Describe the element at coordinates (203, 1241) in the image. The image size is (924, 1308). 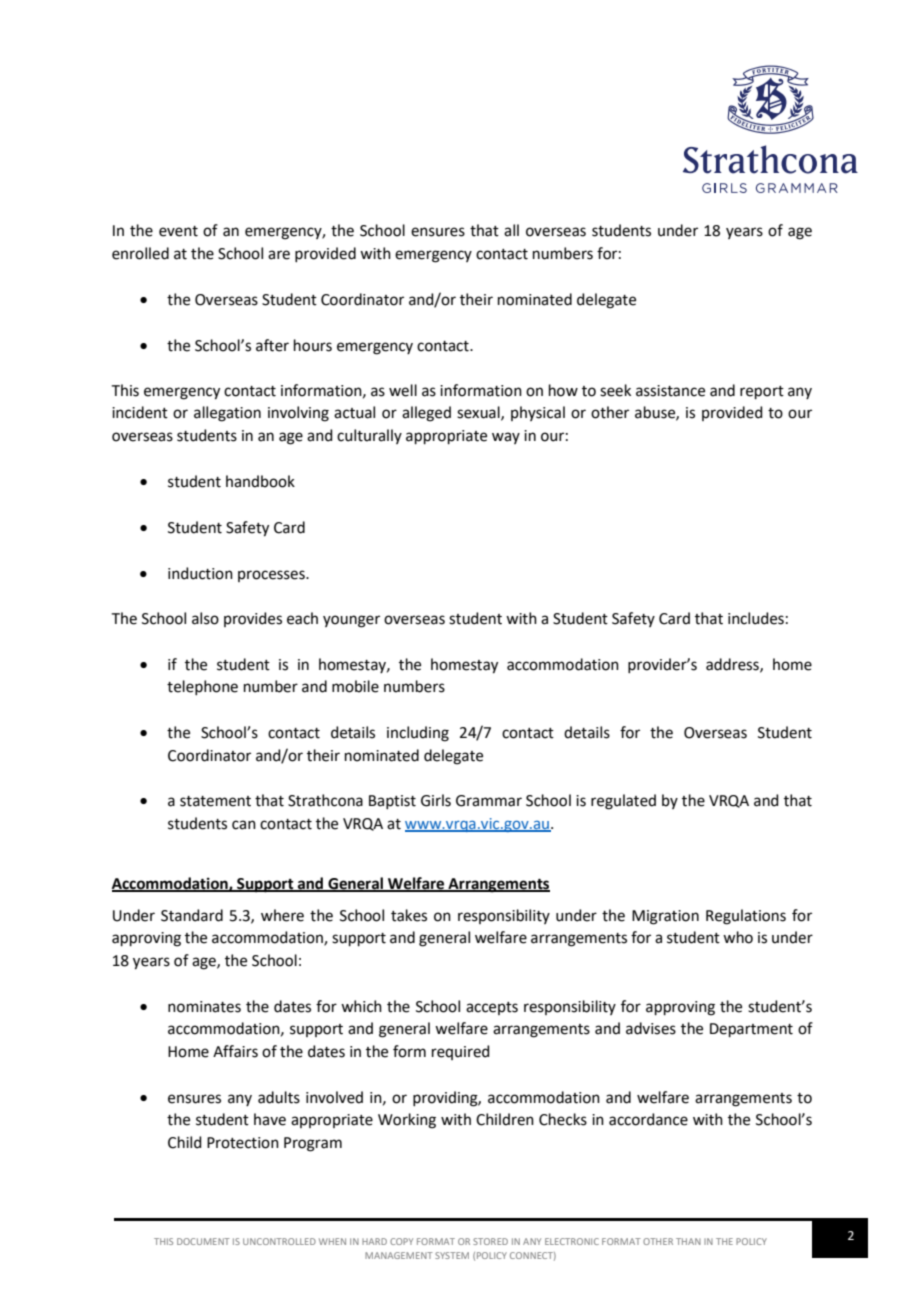
I see `DOCUMENT` at that location.
